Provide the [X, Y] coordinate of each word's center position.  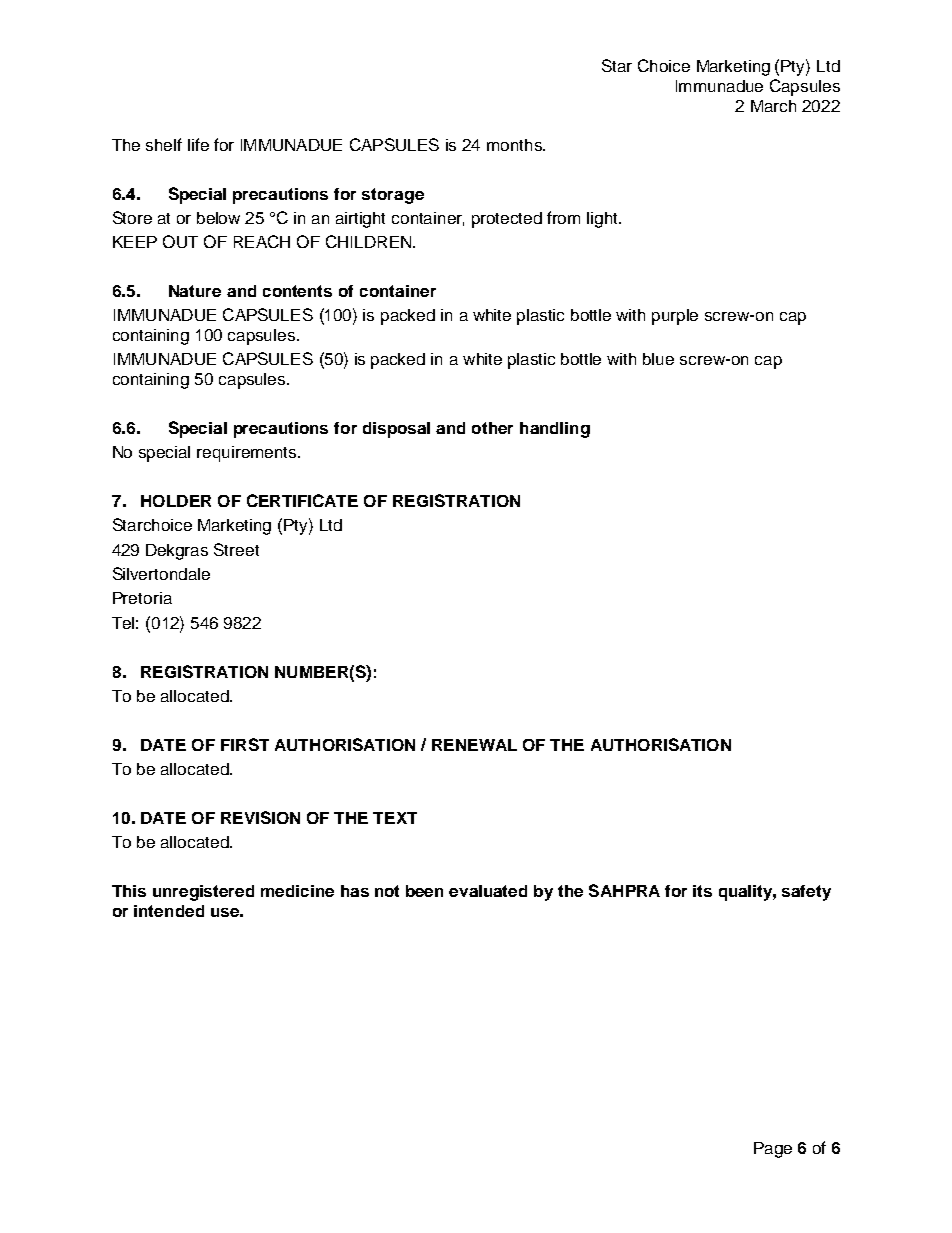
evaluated [488, 891]
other [492, 428]
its [702, 891]
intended [169, 911]
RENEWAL [474, 745]
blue [658, 359]
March [773, 106]
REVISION [260, 817]
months [515, 145]
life [198, 144]
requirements [246, 454]
